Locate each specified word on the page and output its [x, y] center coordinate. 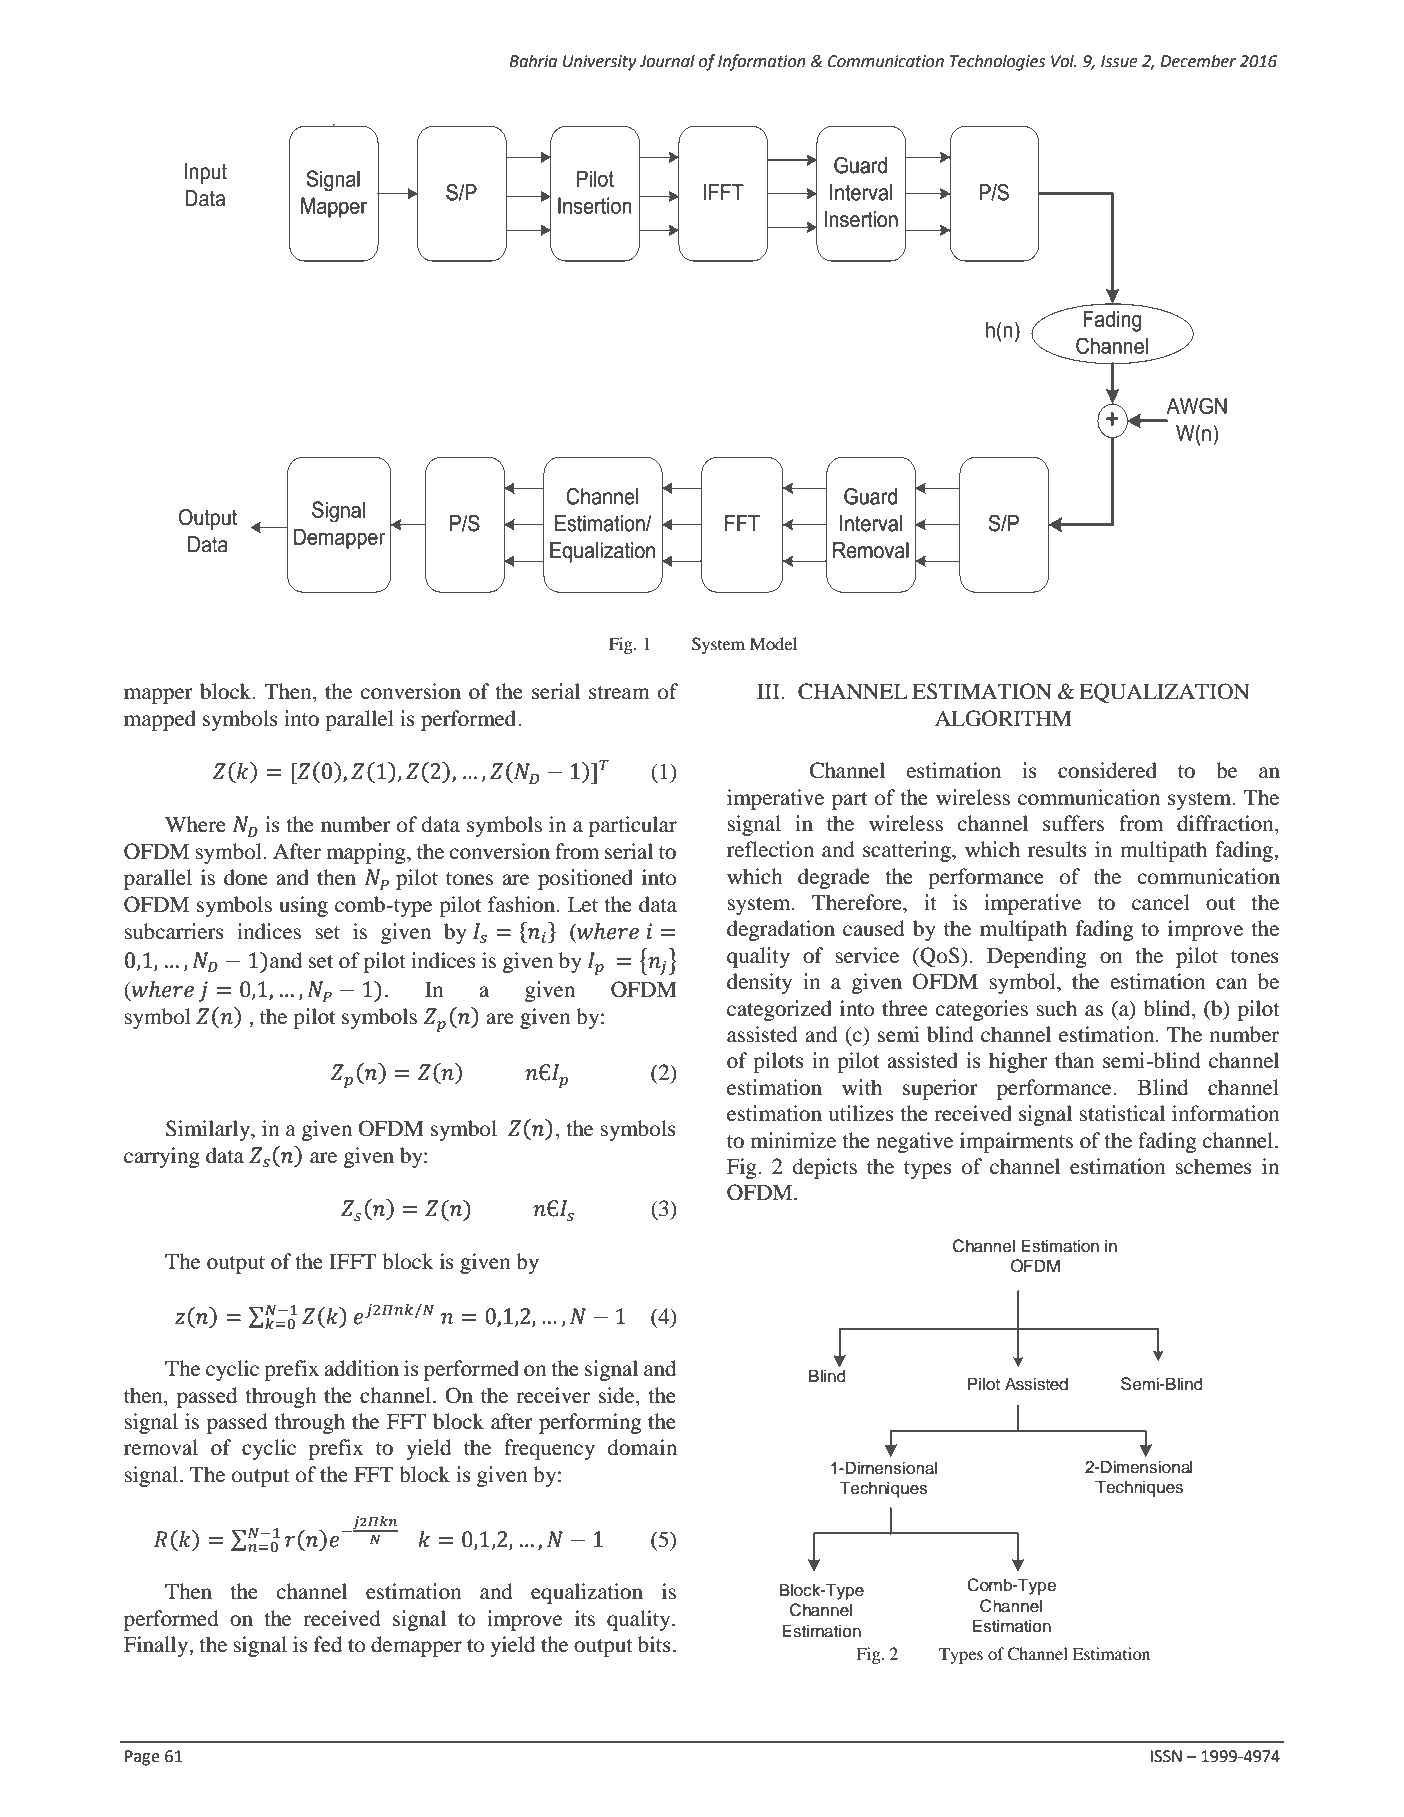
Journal [667, 61]
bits [654, 1644]
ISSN [1166, 1756]
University [600, 63]
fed [328, 1644]
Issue [1119, 61]
